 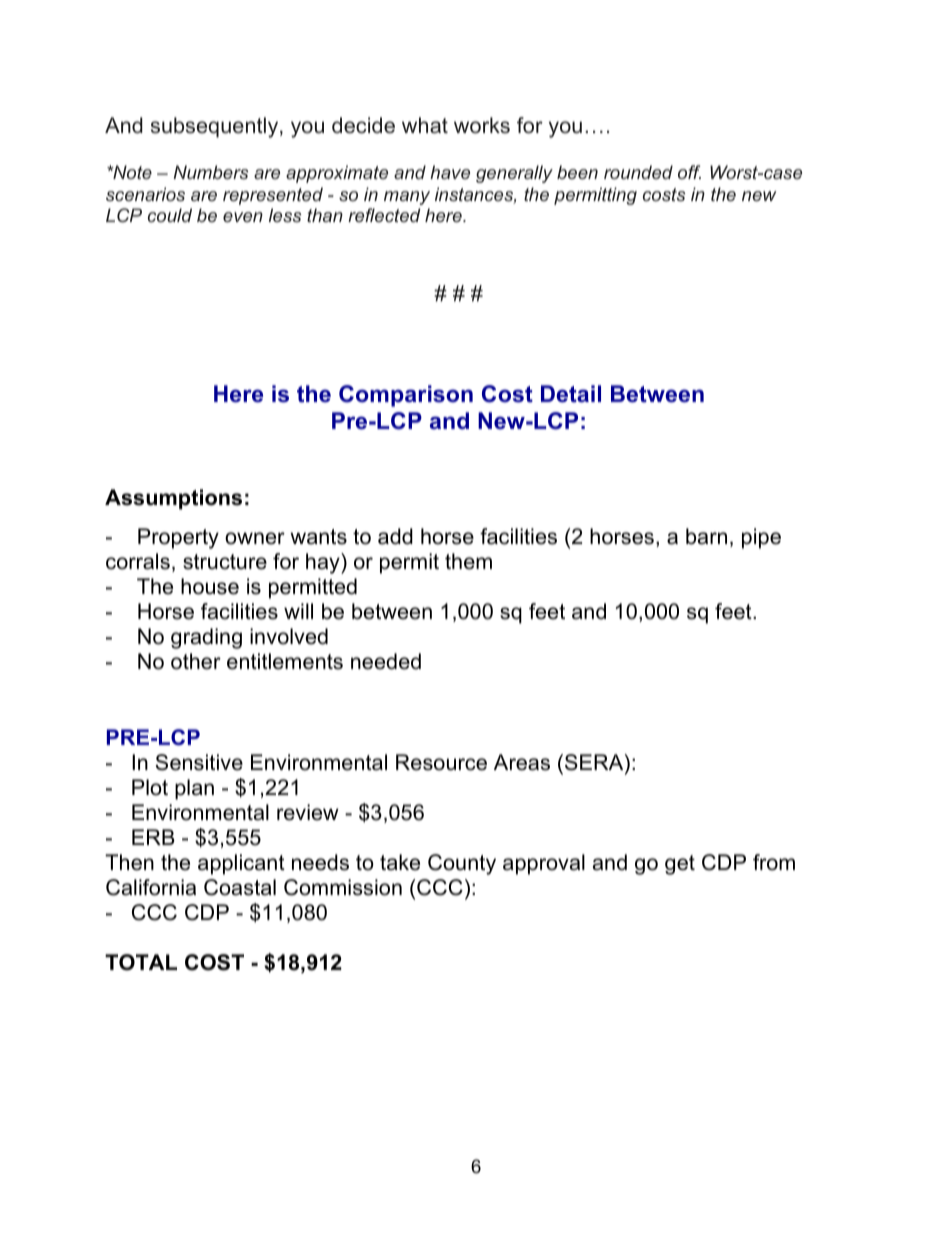 I want to click on needed, so click(x=386, y=661).
